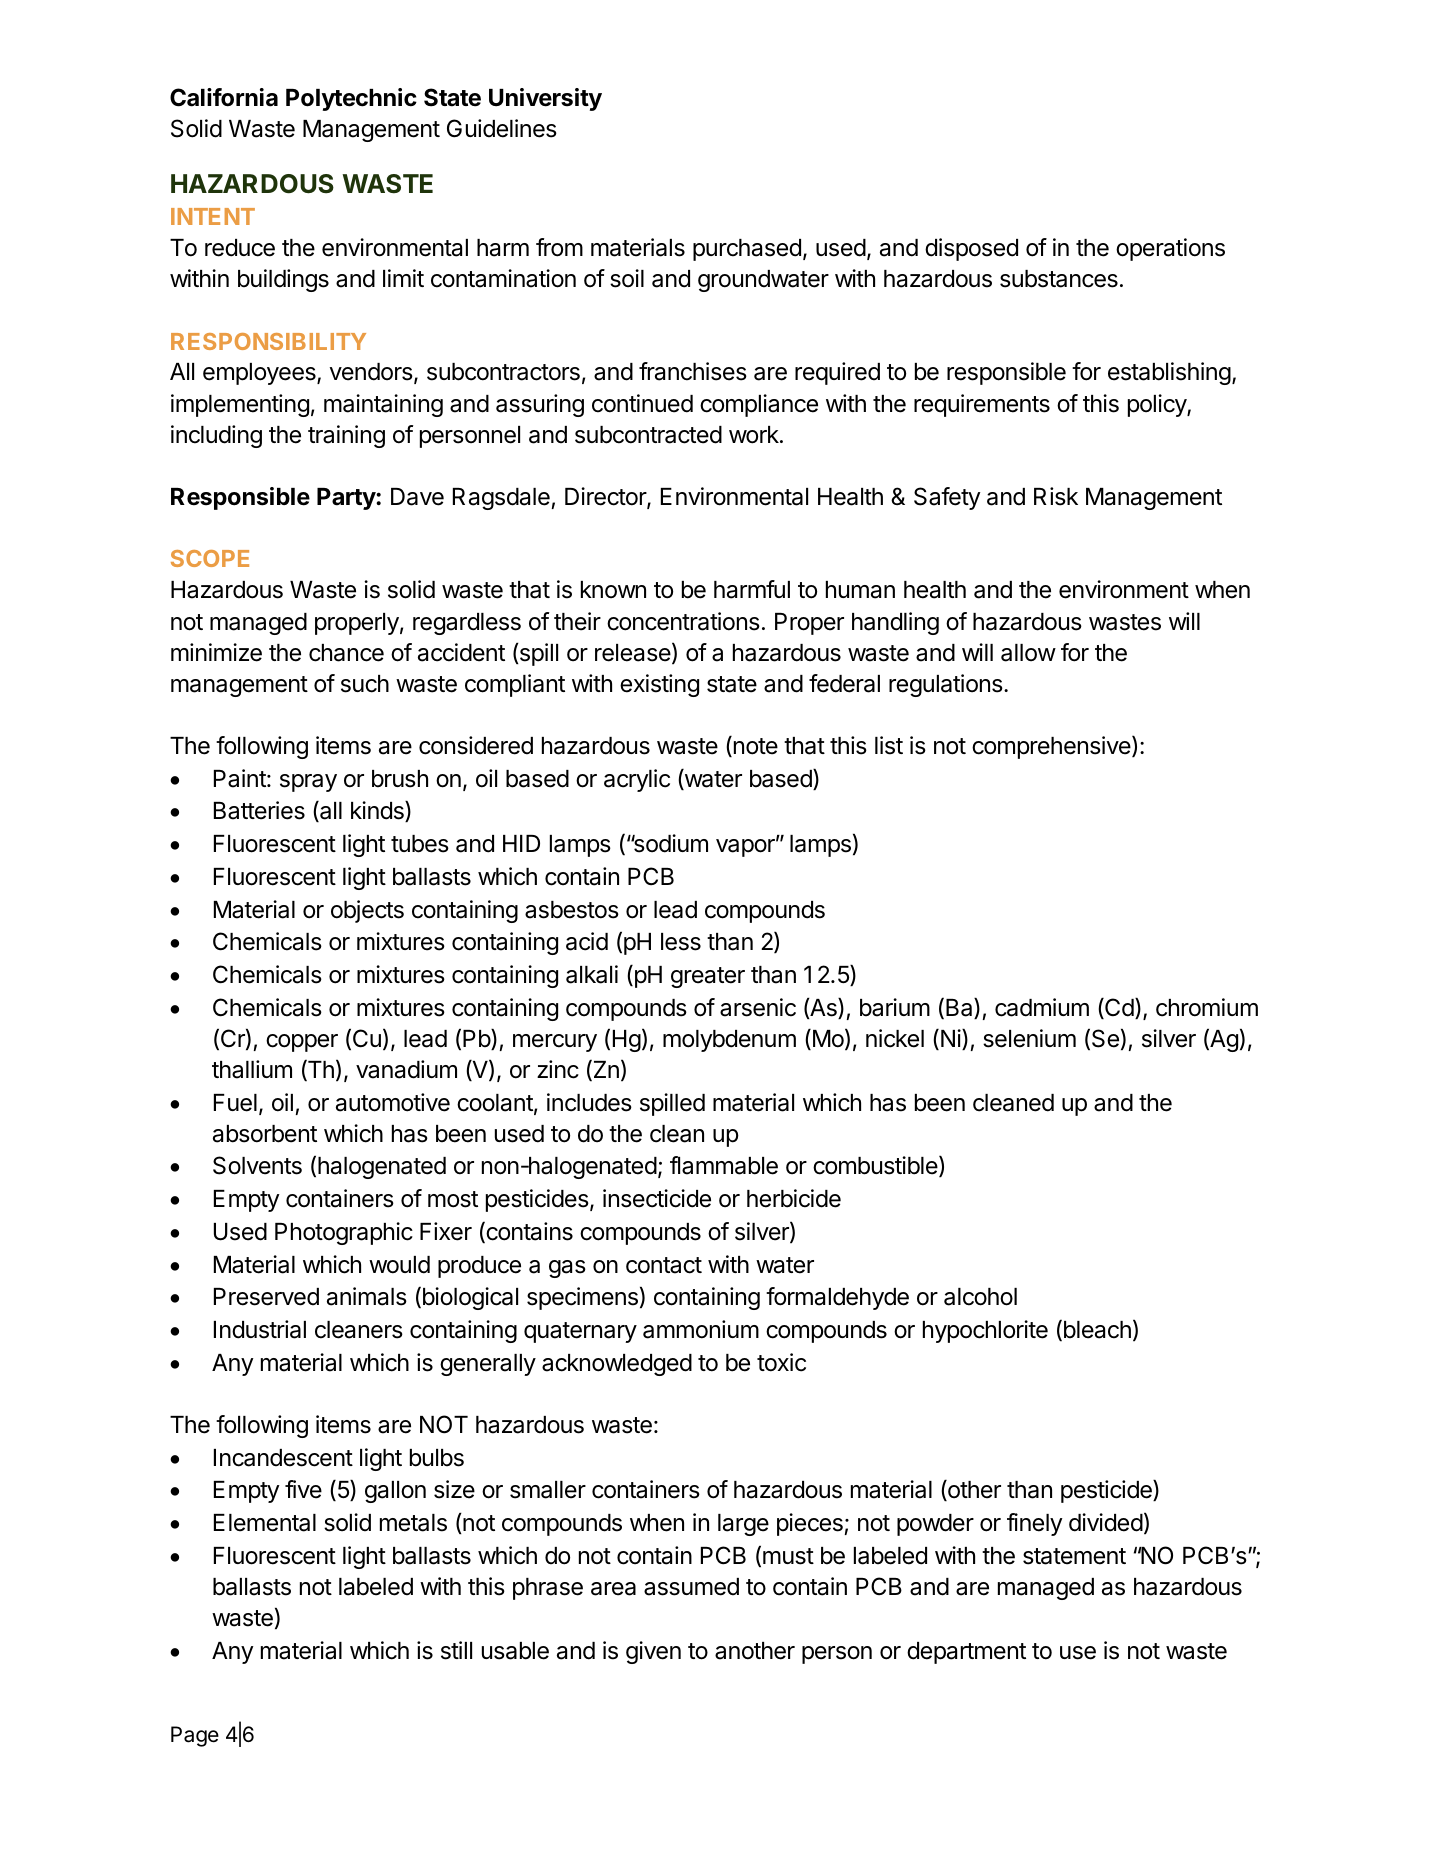 Image resolution: width=1441 pixels, height=1864 pixels. I want to click on cadmium, so click(1042, 1007).
